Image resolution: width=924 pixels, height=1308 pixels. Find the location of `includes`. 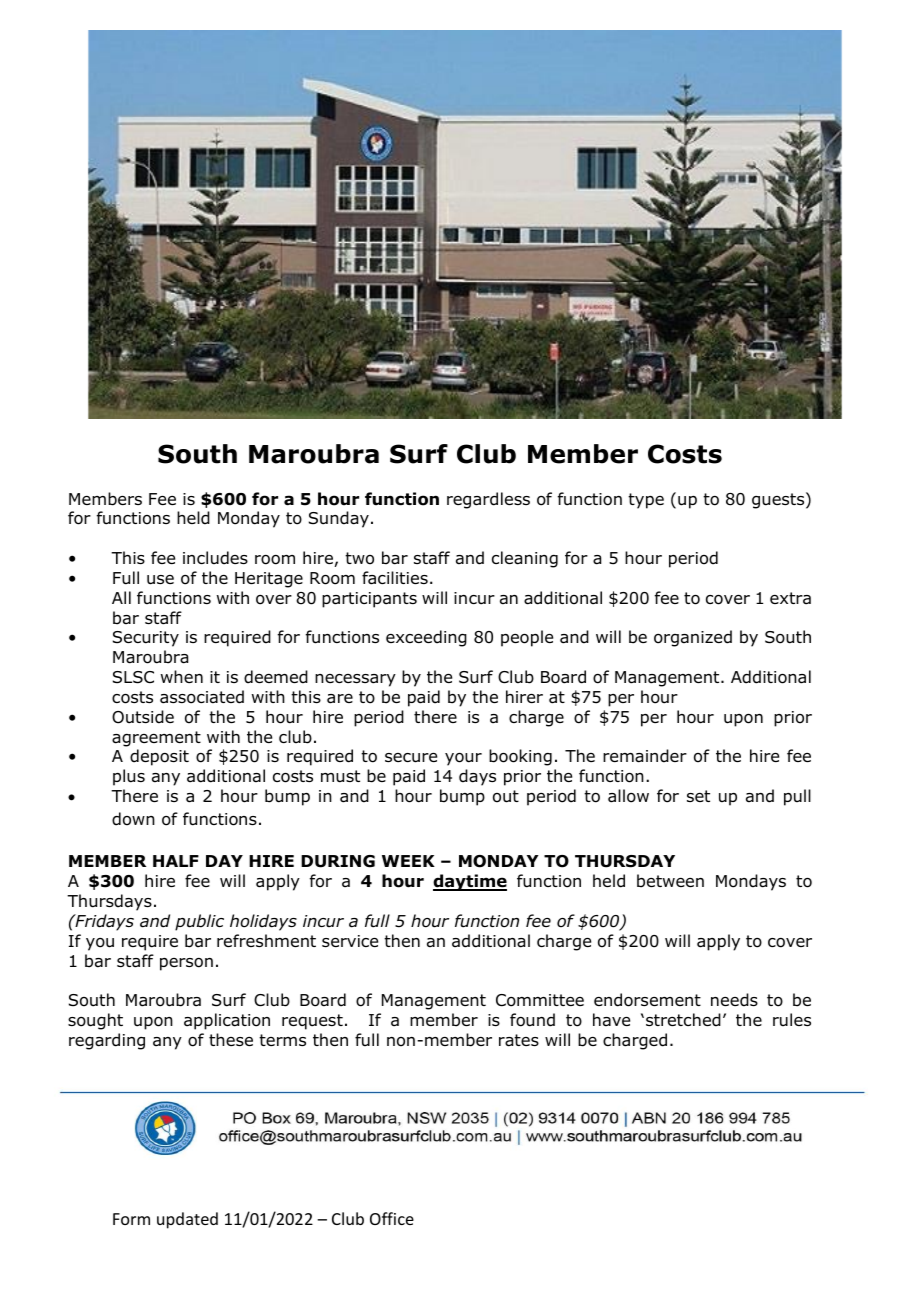

includes is located at coordinates (215, 558).
